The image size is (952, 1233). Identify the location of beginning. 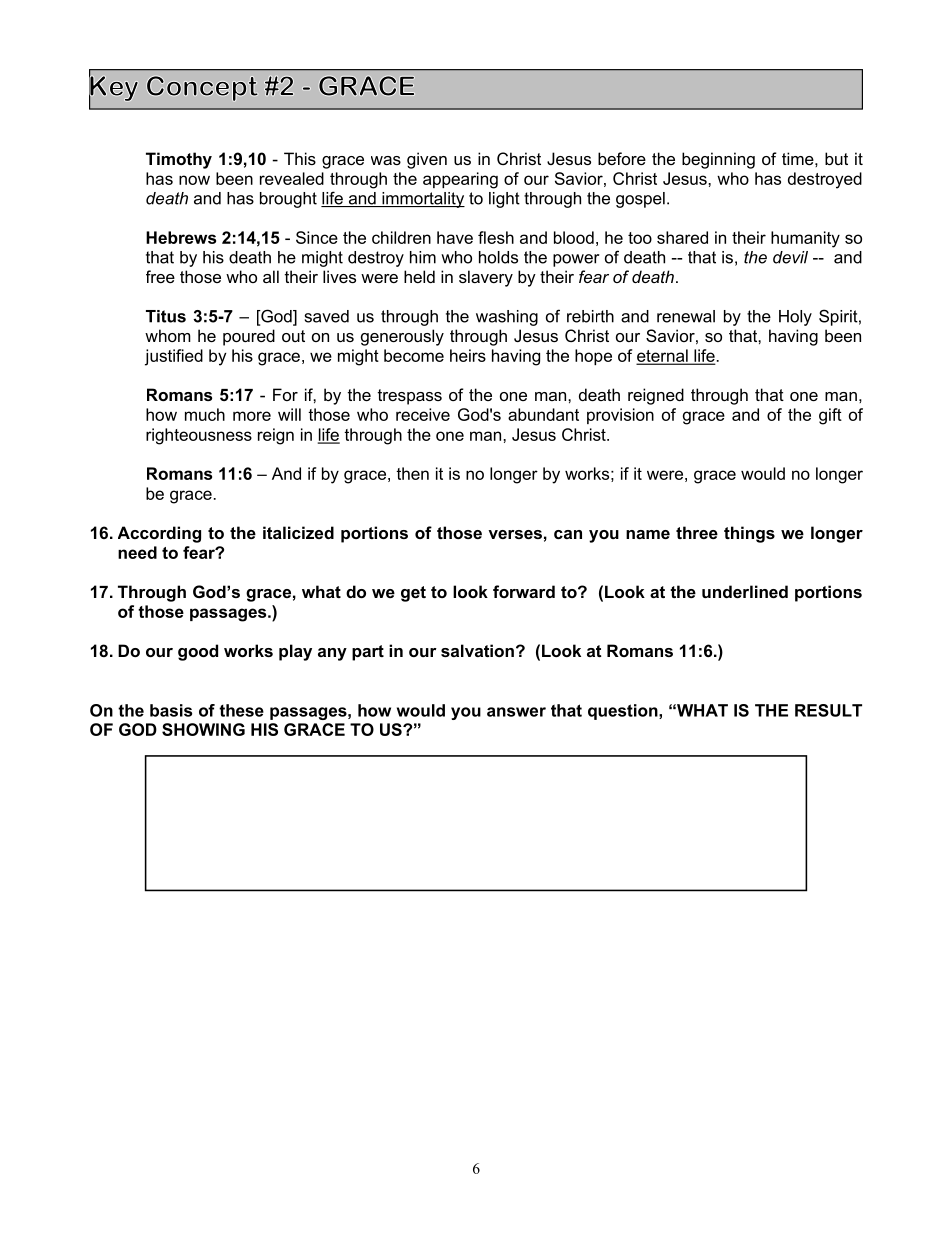
(718, 160).
